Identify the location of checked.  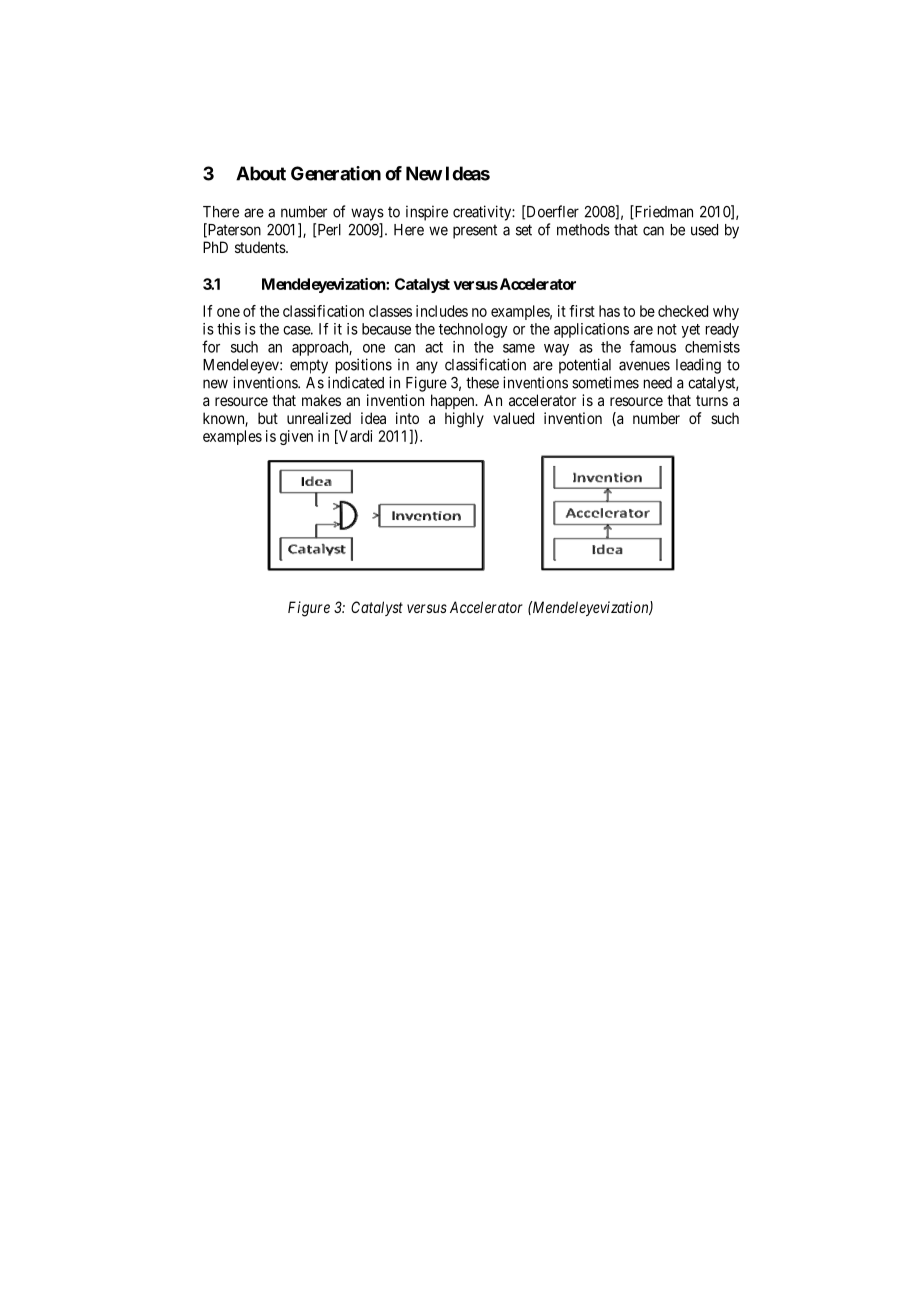
(683, 311).
